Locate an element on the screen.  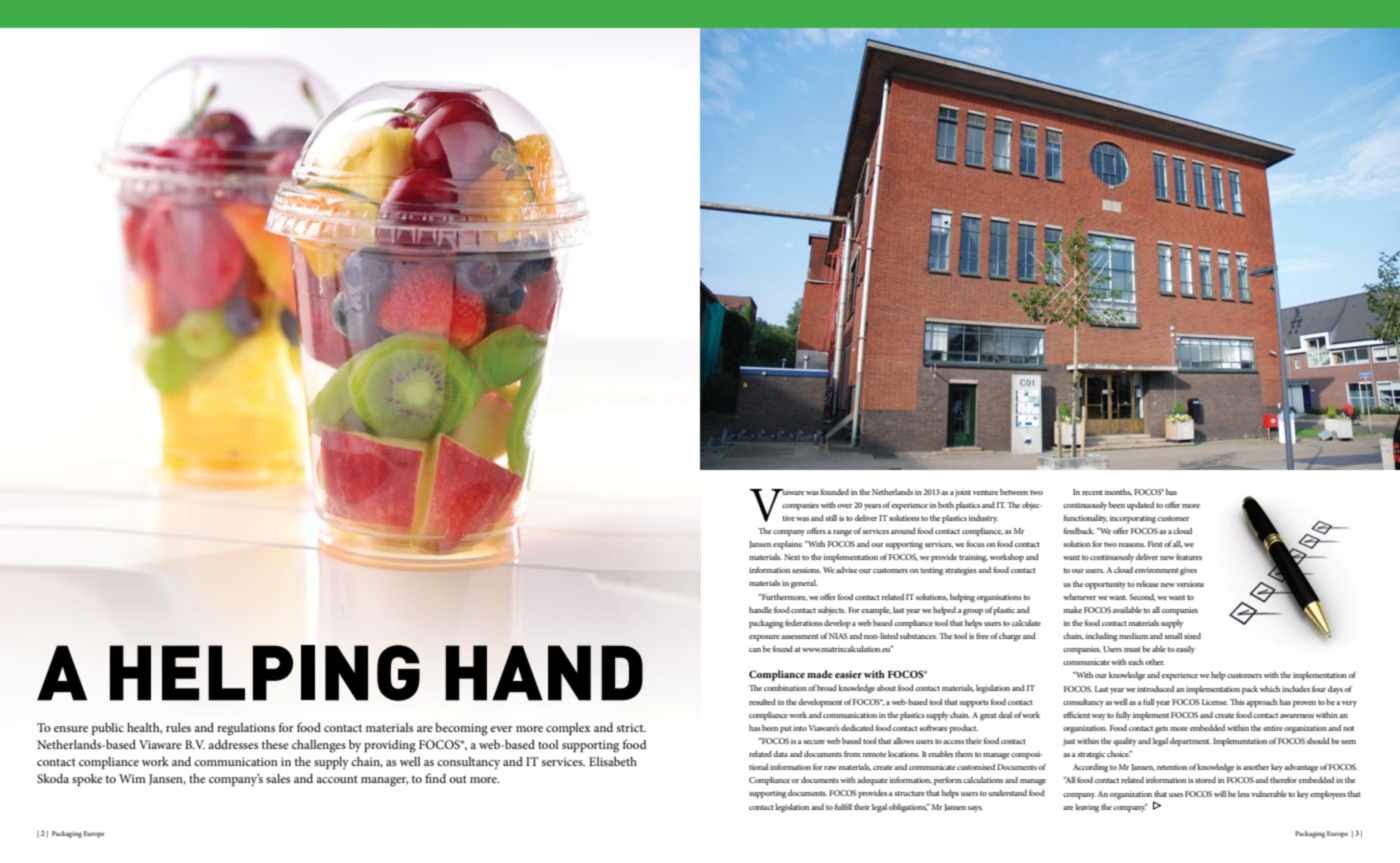
fulfill is located at coordinates (843, 806).
